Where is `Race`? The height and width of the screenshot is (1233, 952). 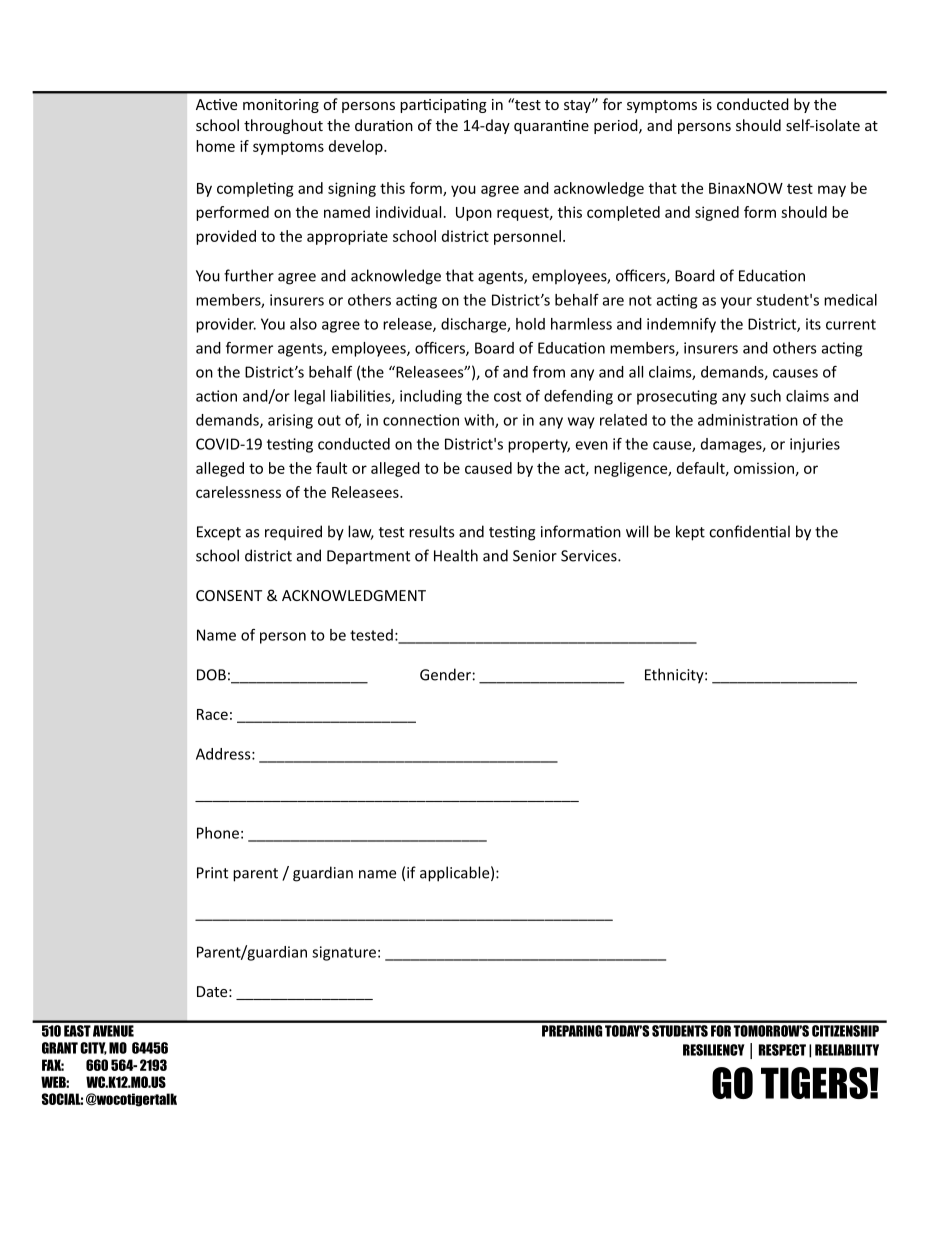
Race is located at coordinates (212, 714).
